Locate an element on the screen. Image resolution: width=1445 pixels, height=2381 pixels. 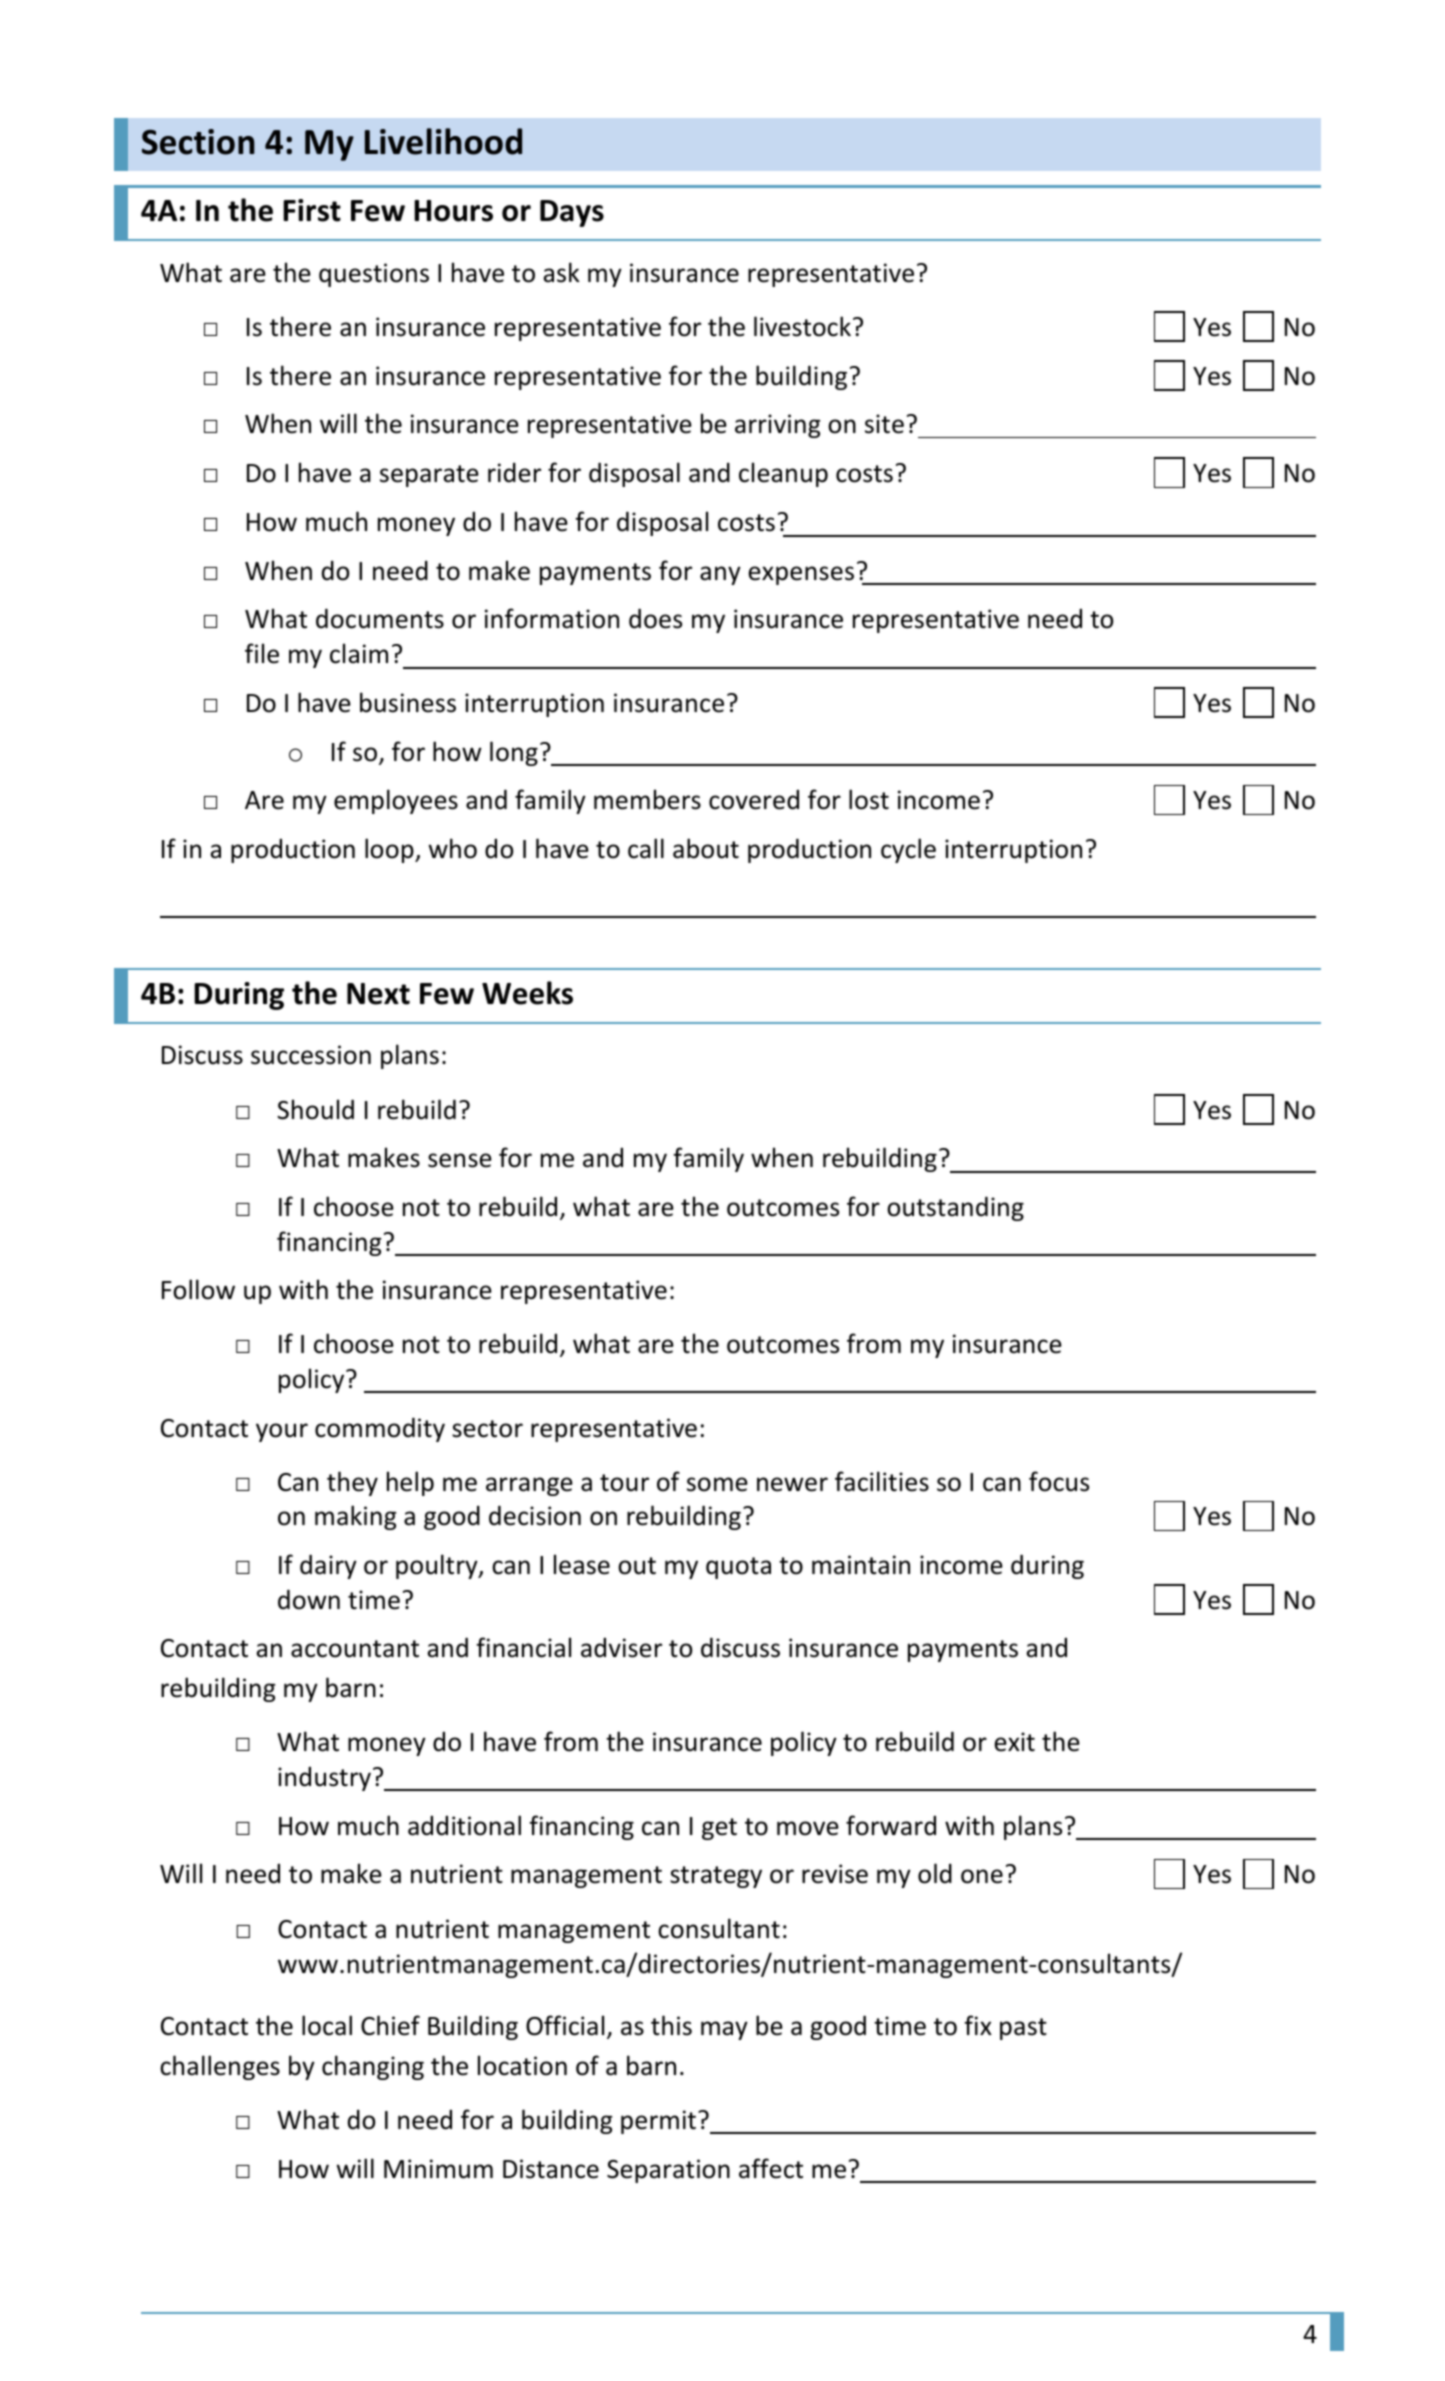
Days is located at coordinates (572, 213).
